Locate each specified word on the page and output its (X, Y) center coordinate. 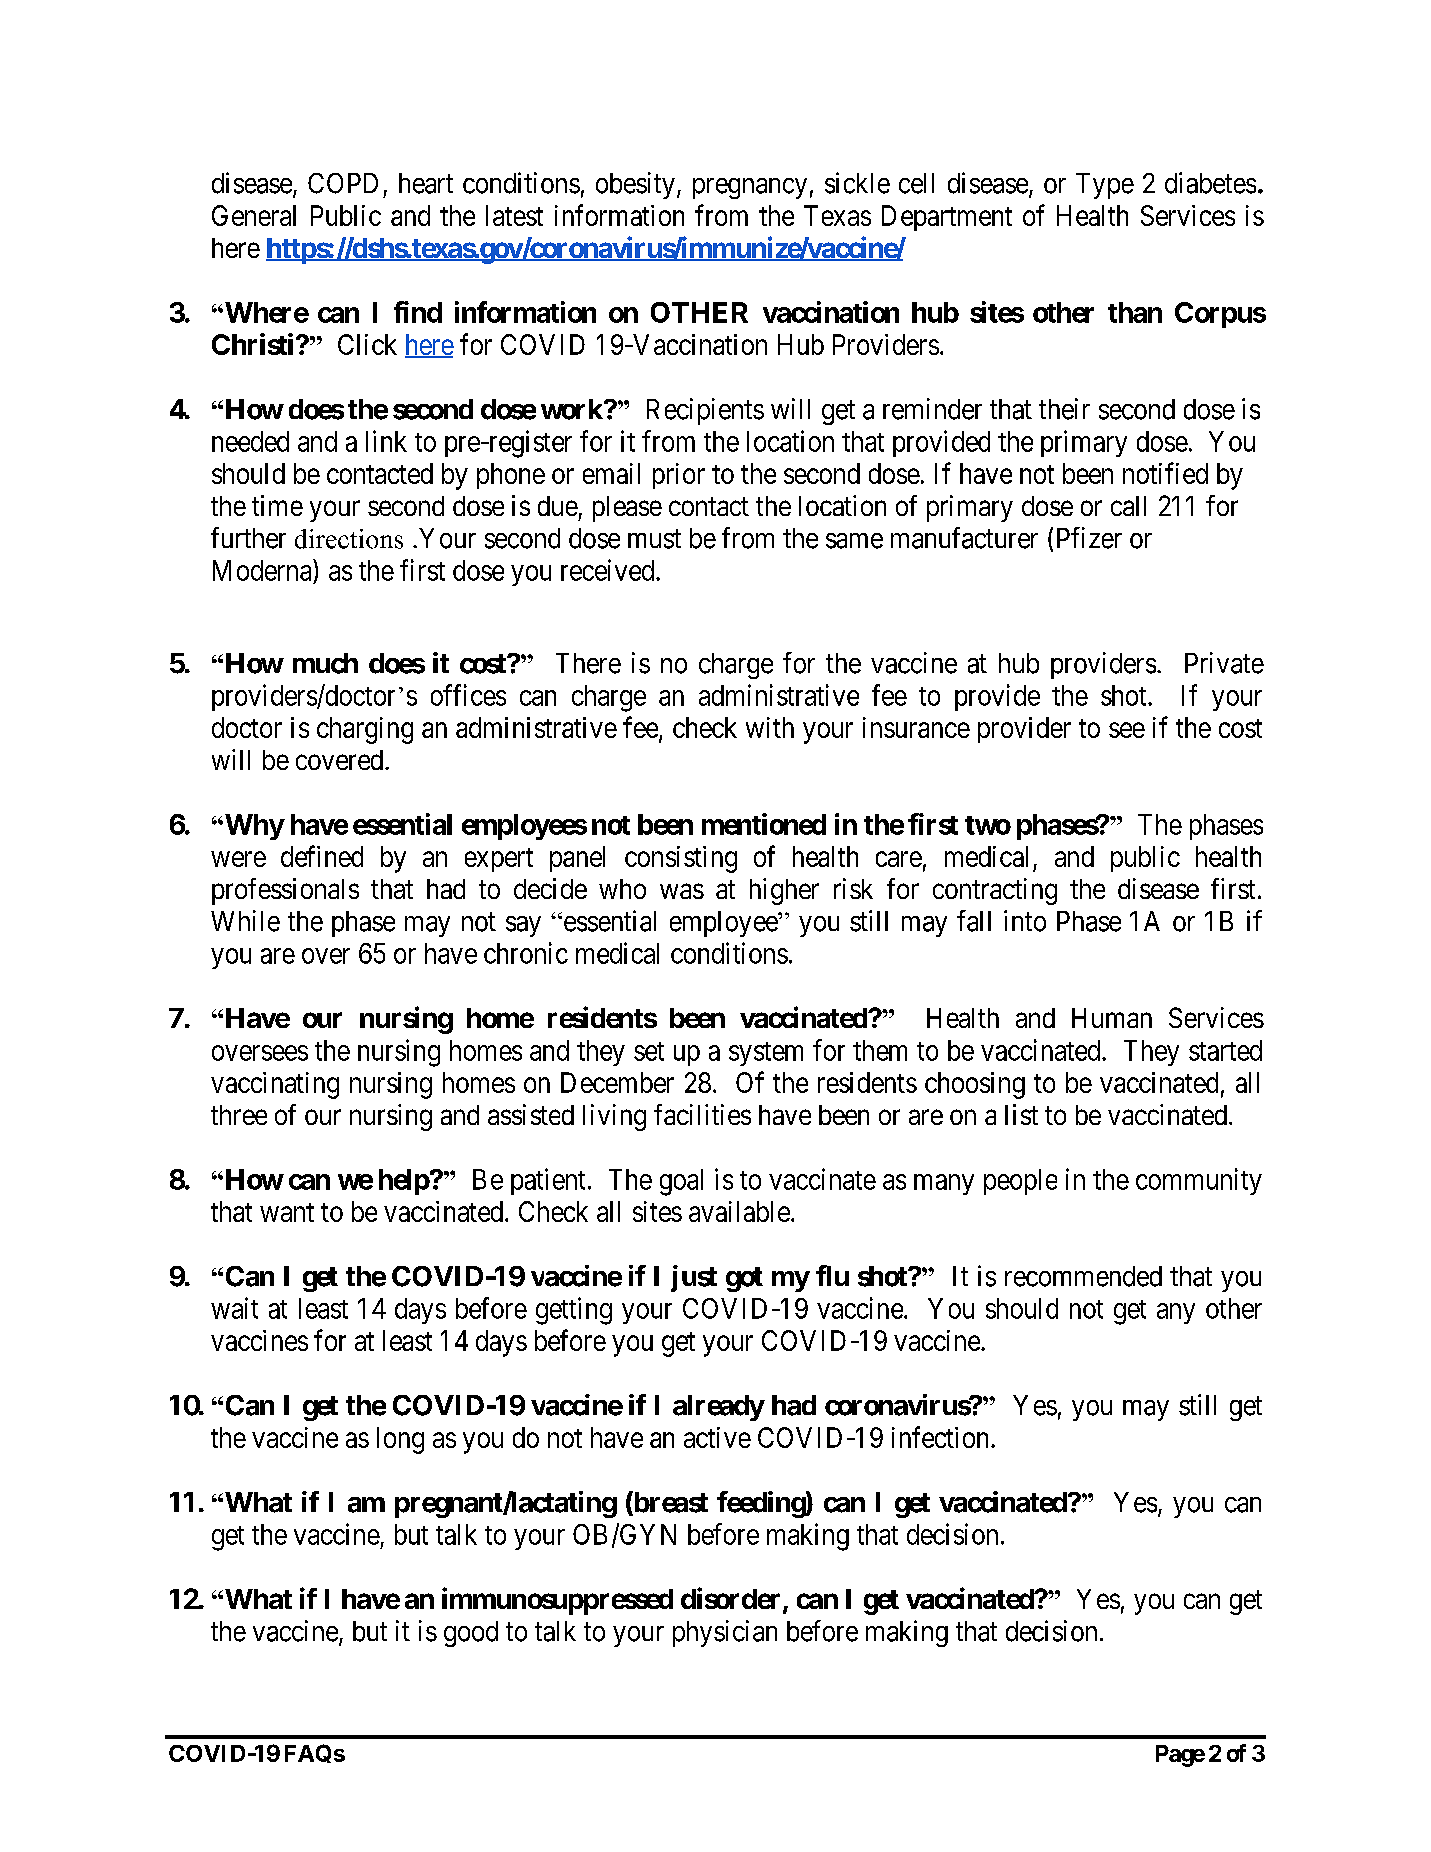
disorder (732, 1599)
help (404, 1182)
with (770, 727)
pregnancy (750, 188)
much (325, 663)
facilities (702, 1114)
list (1021, 1114)
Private (1224, 663)
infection (942, 1437)
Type (1105, 186)
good (471, 1634)
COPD (343, 183)
